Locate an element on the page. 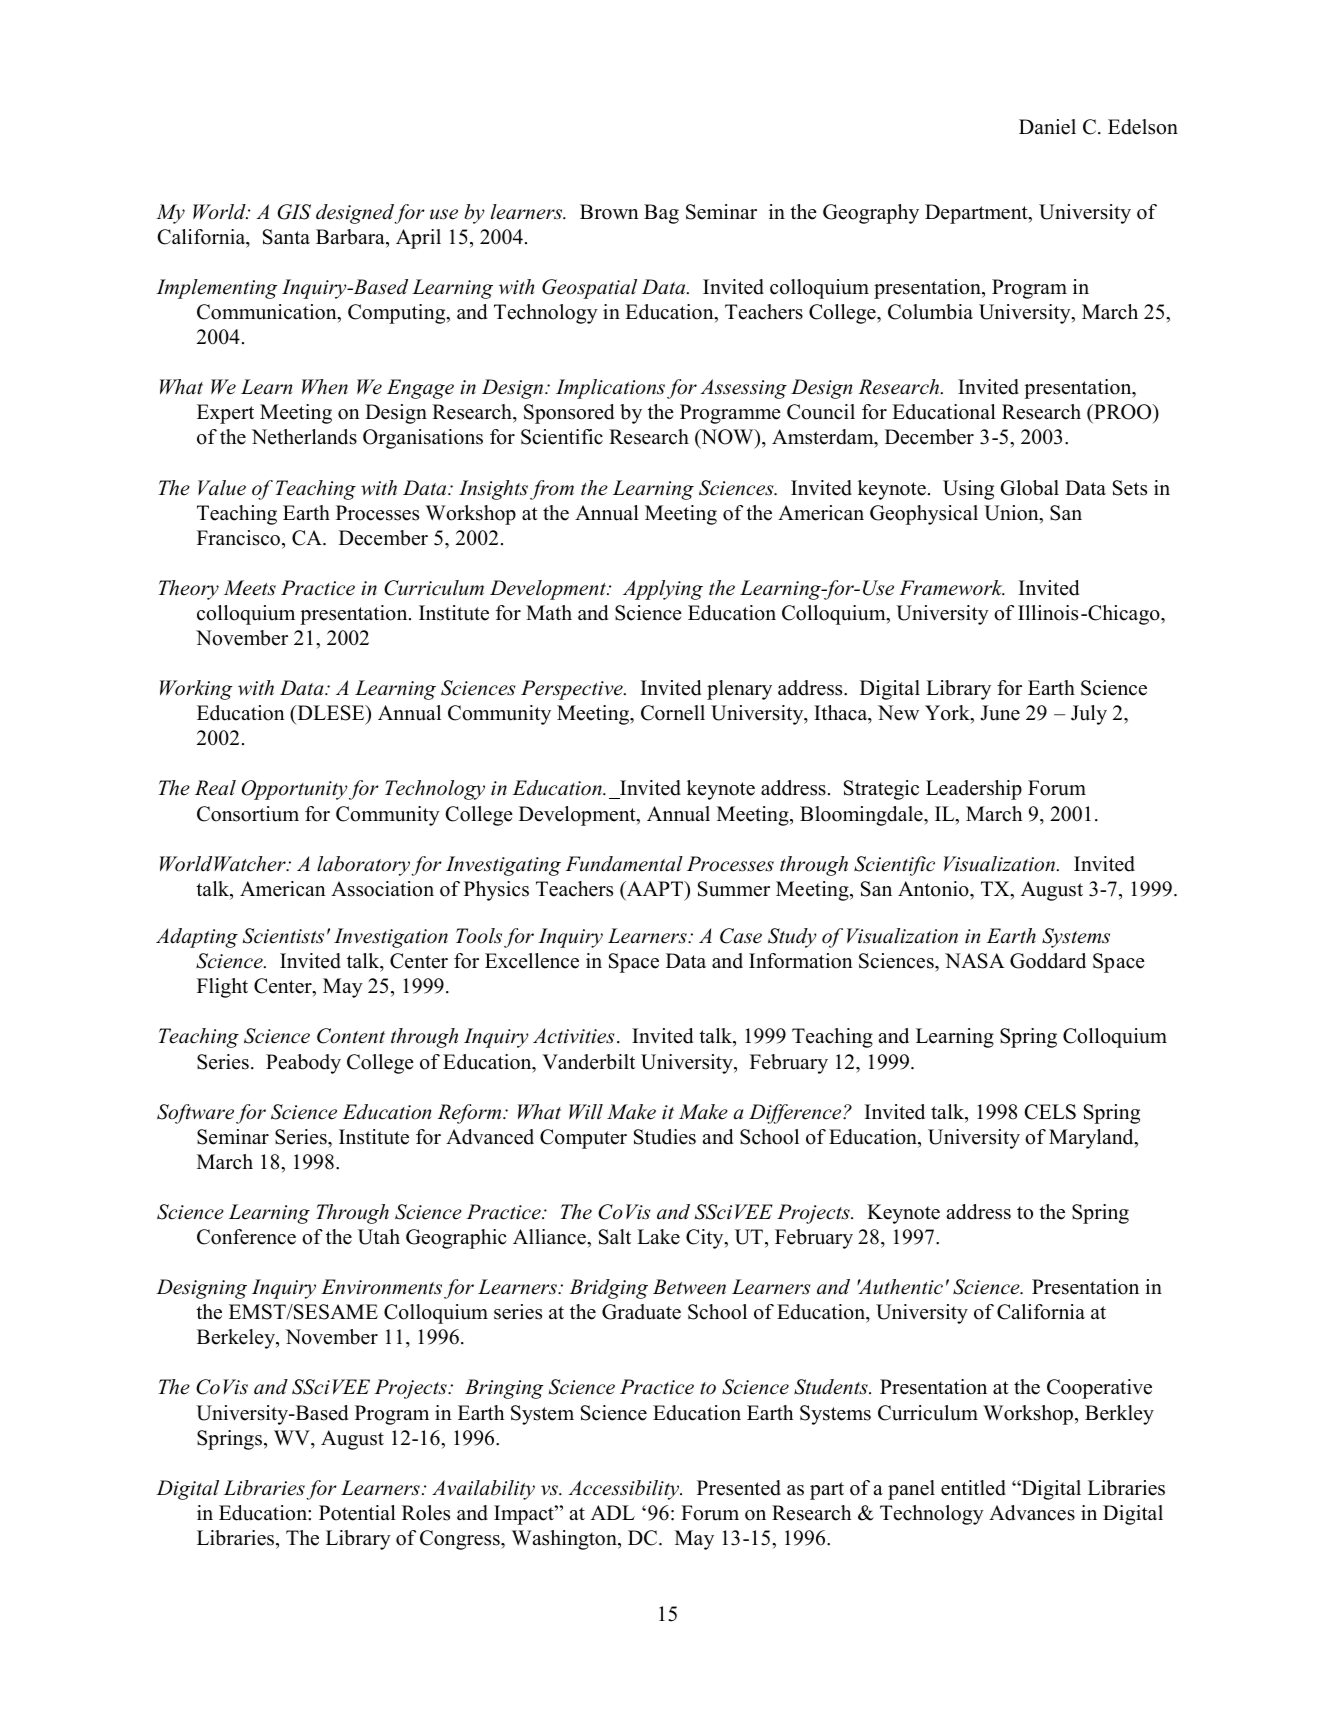 This page has width=1335, height=1727. Potential is located at coordinates (357, 1513).
